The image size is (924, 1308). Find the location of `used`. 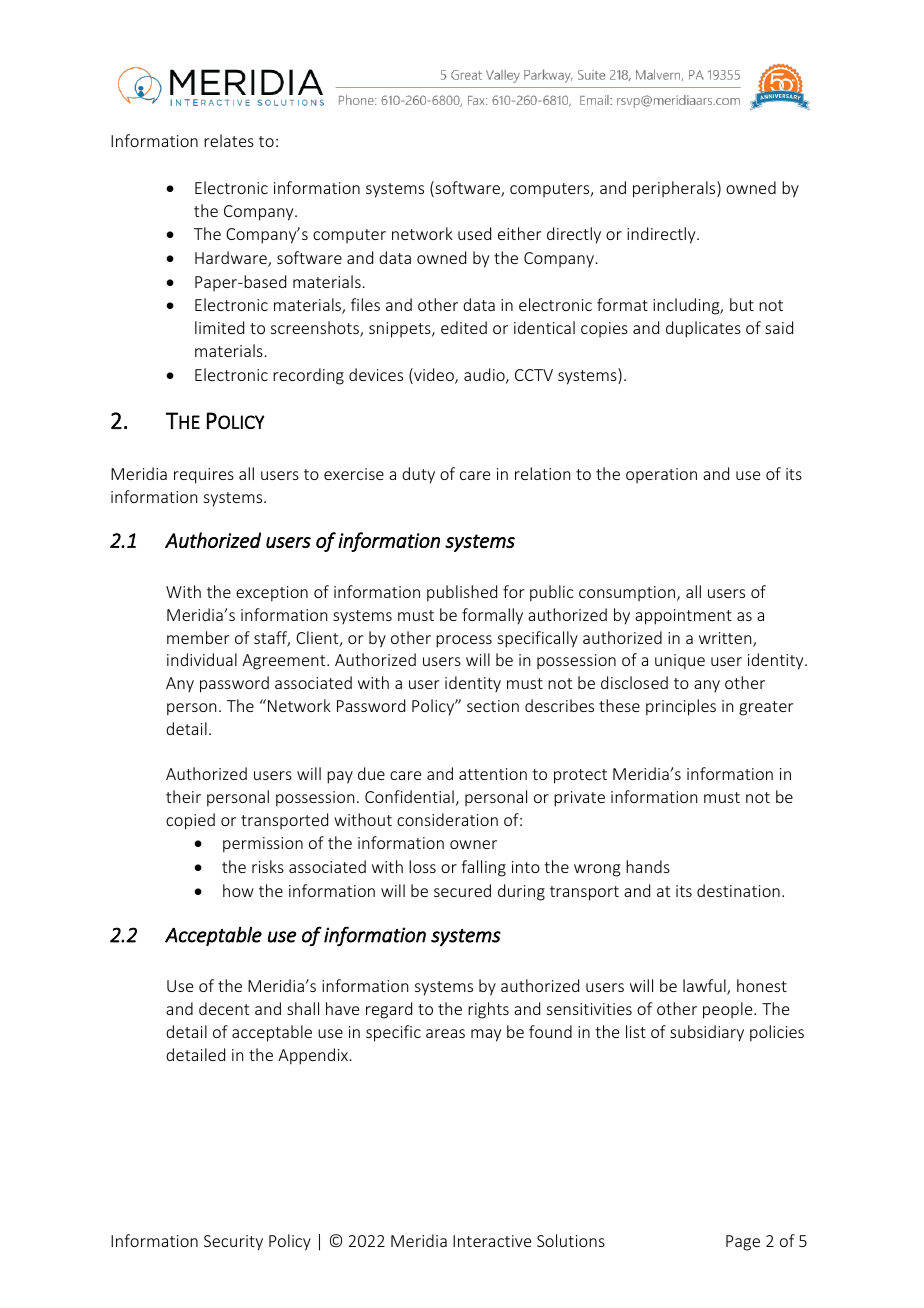

used is located at coordinates (474, 233).
